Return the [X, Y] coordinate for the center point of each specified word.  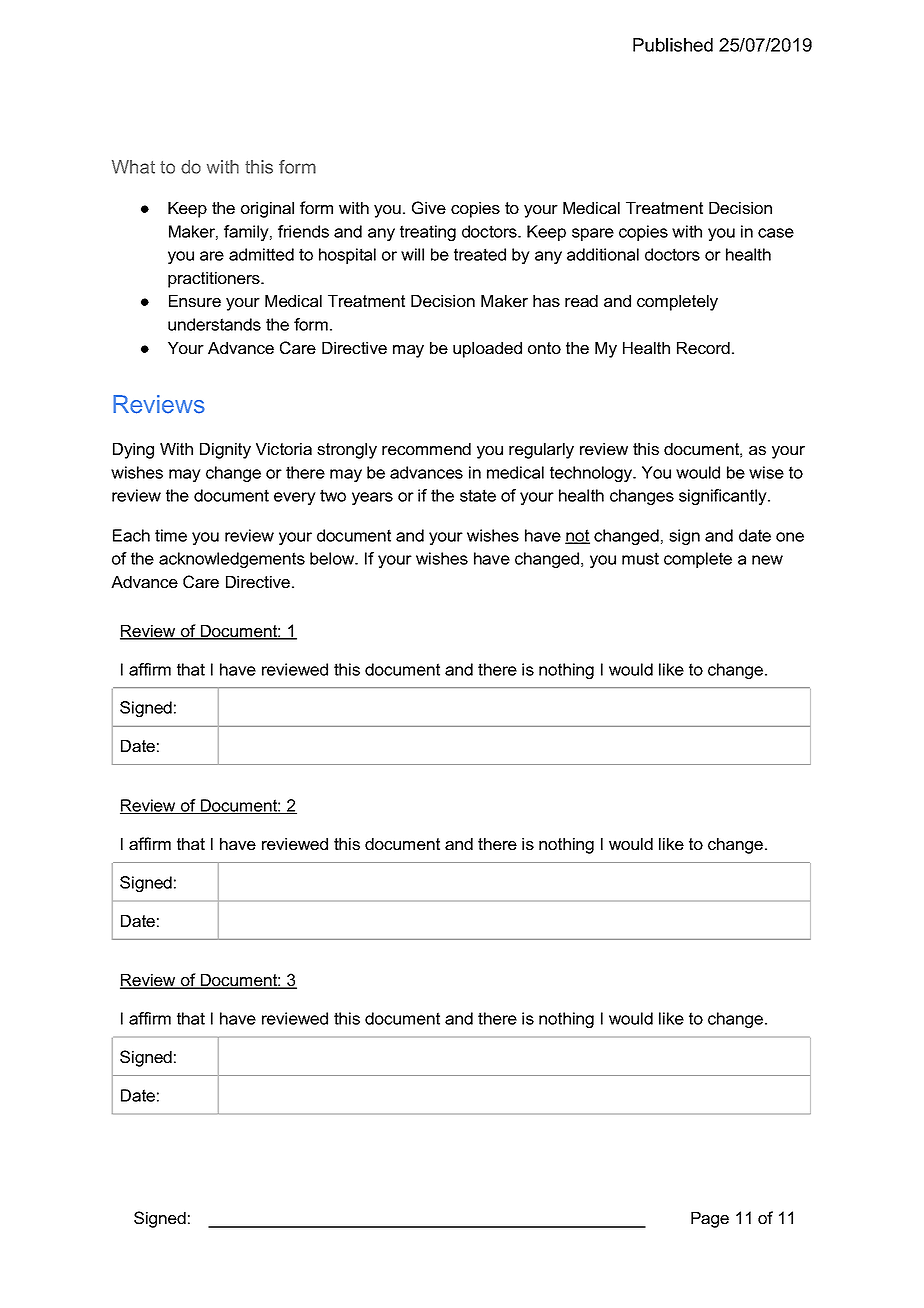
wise [766, 472]
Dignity [225, 451]
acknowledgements [232, 560]
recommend [426, 449]
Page [710, 1220]
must [640, 558]
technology [592, 474]
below [333, 558]
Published [673, 45]
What [133, 167]
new [767, 560]
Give [429, 207]
